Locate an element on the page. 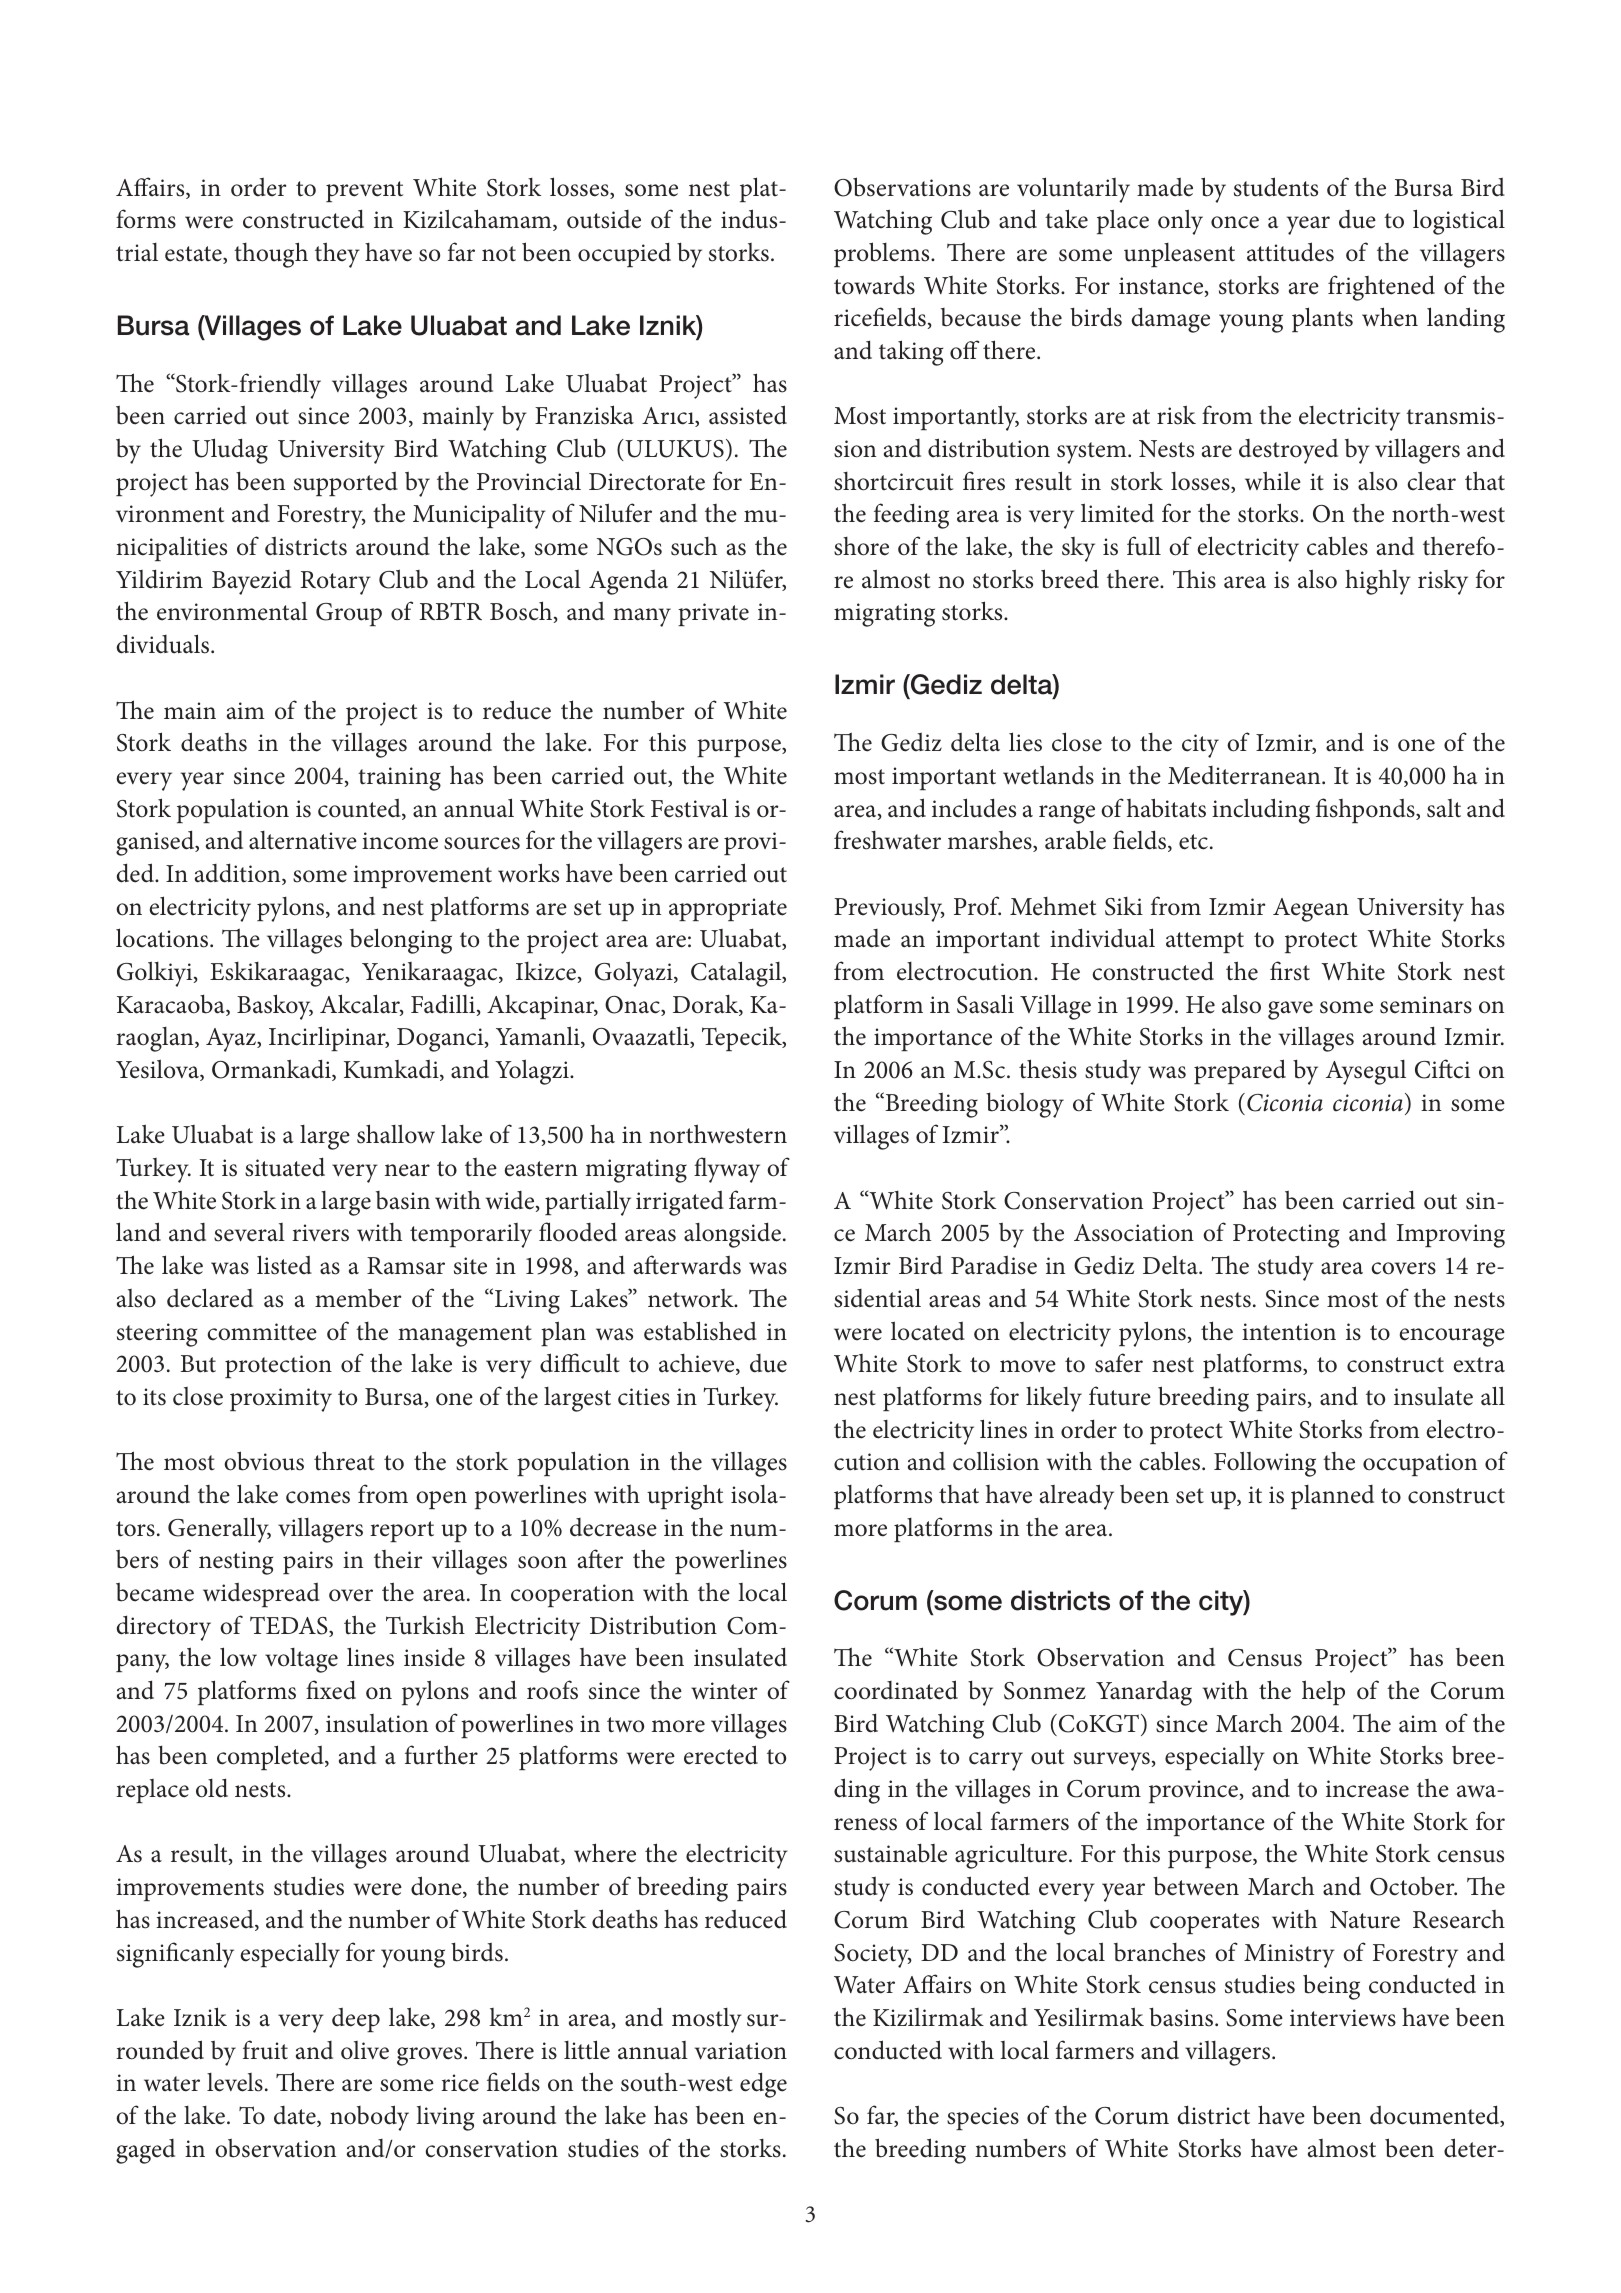 This document has width=1621, height=2293. edge is located at coordinates (763, 2085).
